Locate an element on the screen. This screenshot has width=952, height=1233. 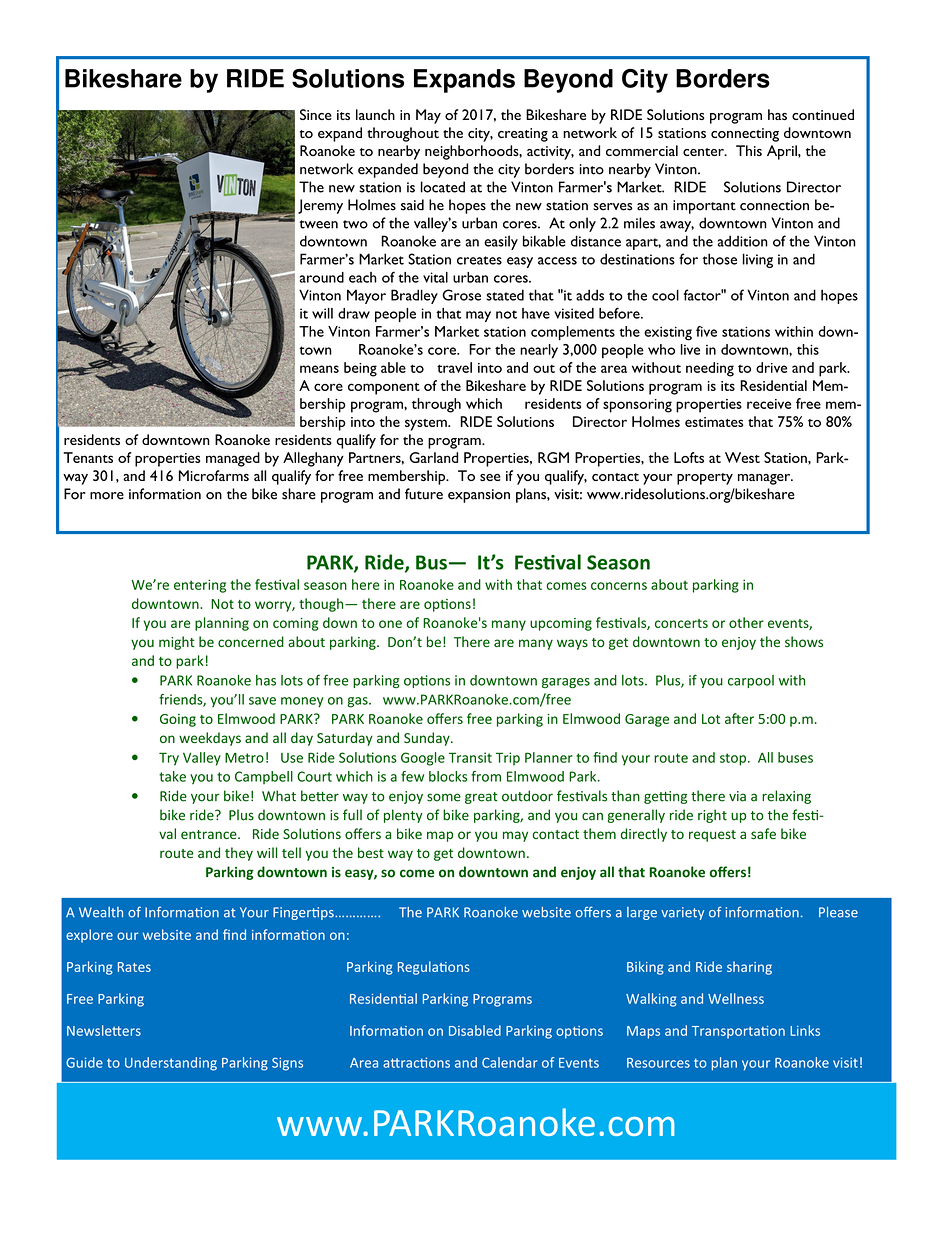
connecting is located at coordinates (745, 135).
